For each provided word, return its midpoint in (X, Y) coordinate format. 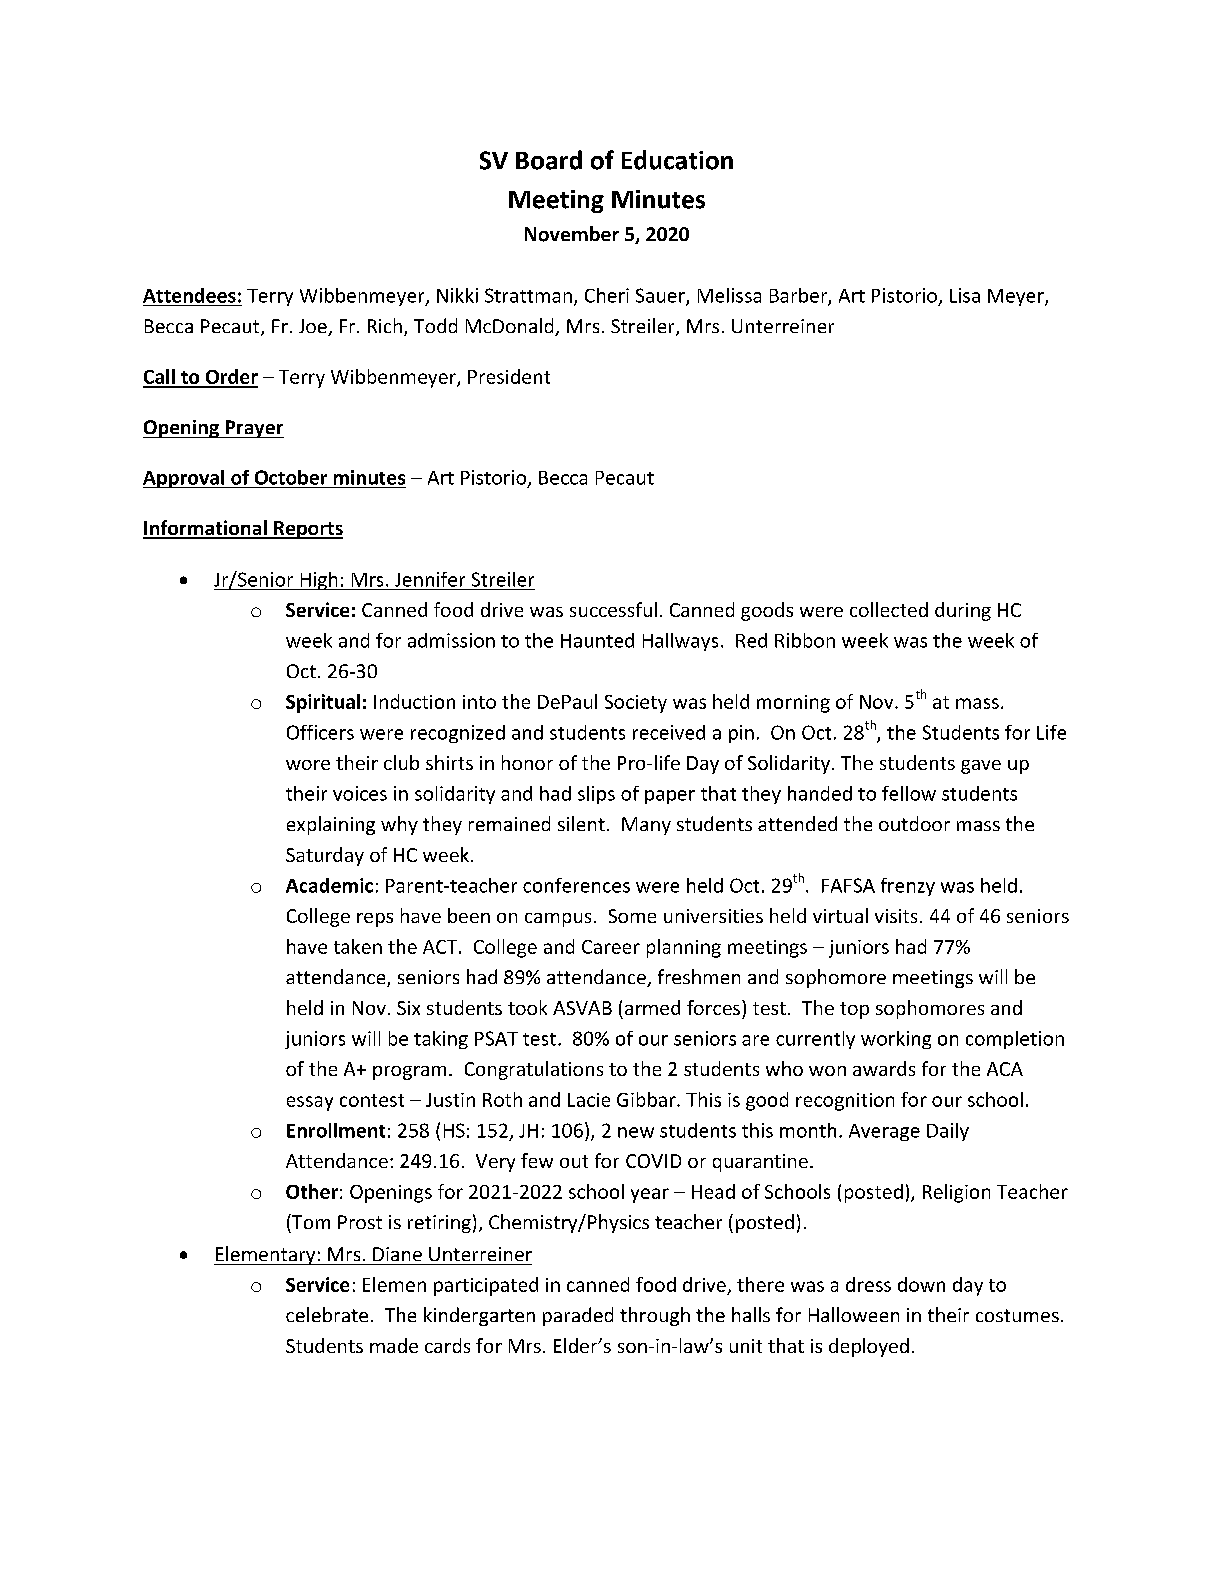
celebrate (327, 1314)
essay (310, 1103)
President (509, 376)
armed (652, 1007)
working (896, 1040)
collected (889, 609)
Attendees (189, 295)
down (921, 1284)
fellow (909, 793)
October (291, 477)
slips (596, 795)
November (572, 234)
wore (308, 765)
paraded (578, 1316)
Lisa (965, 295)
